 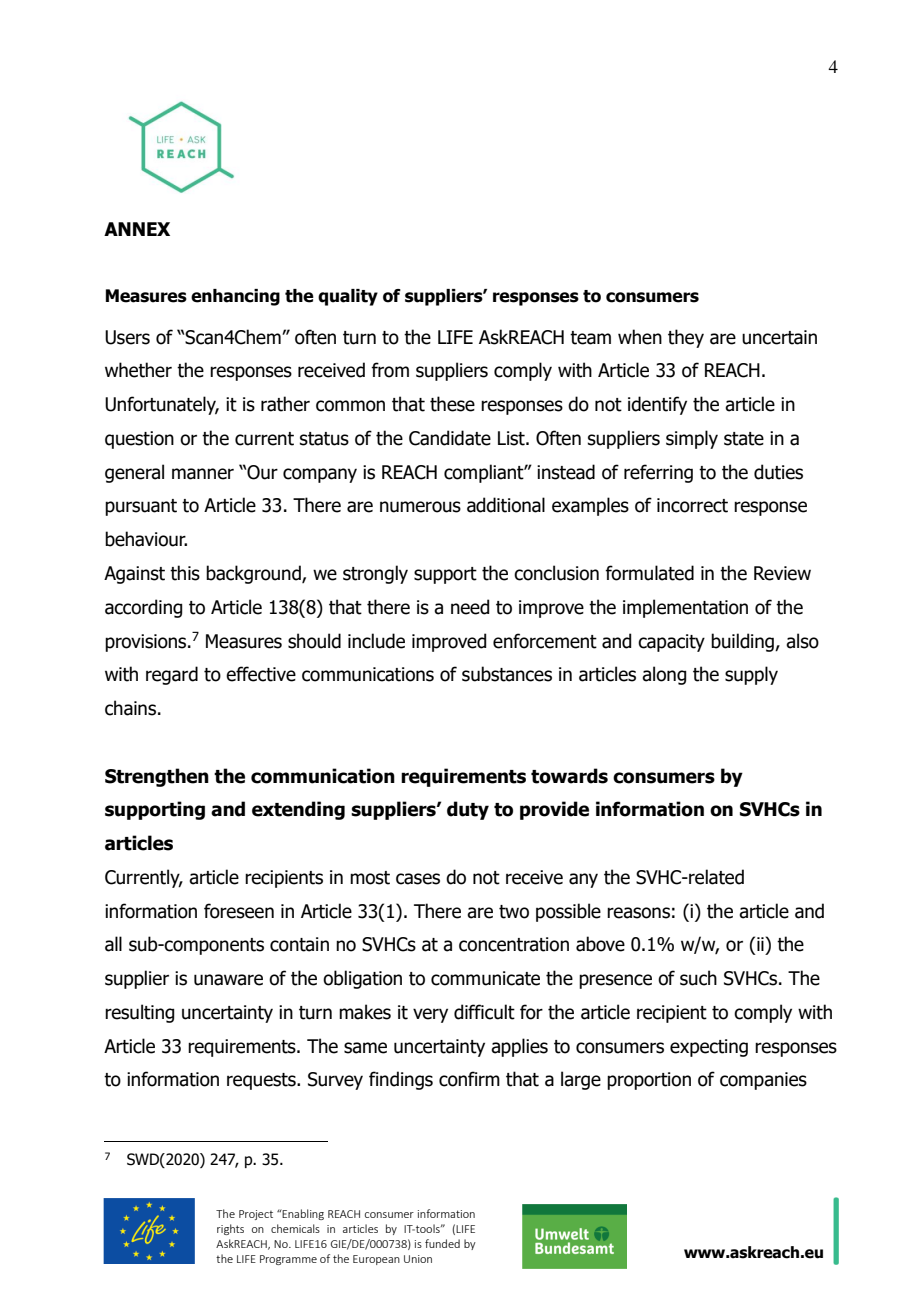 I want to click on funded, so click(x=442, y=1243).
